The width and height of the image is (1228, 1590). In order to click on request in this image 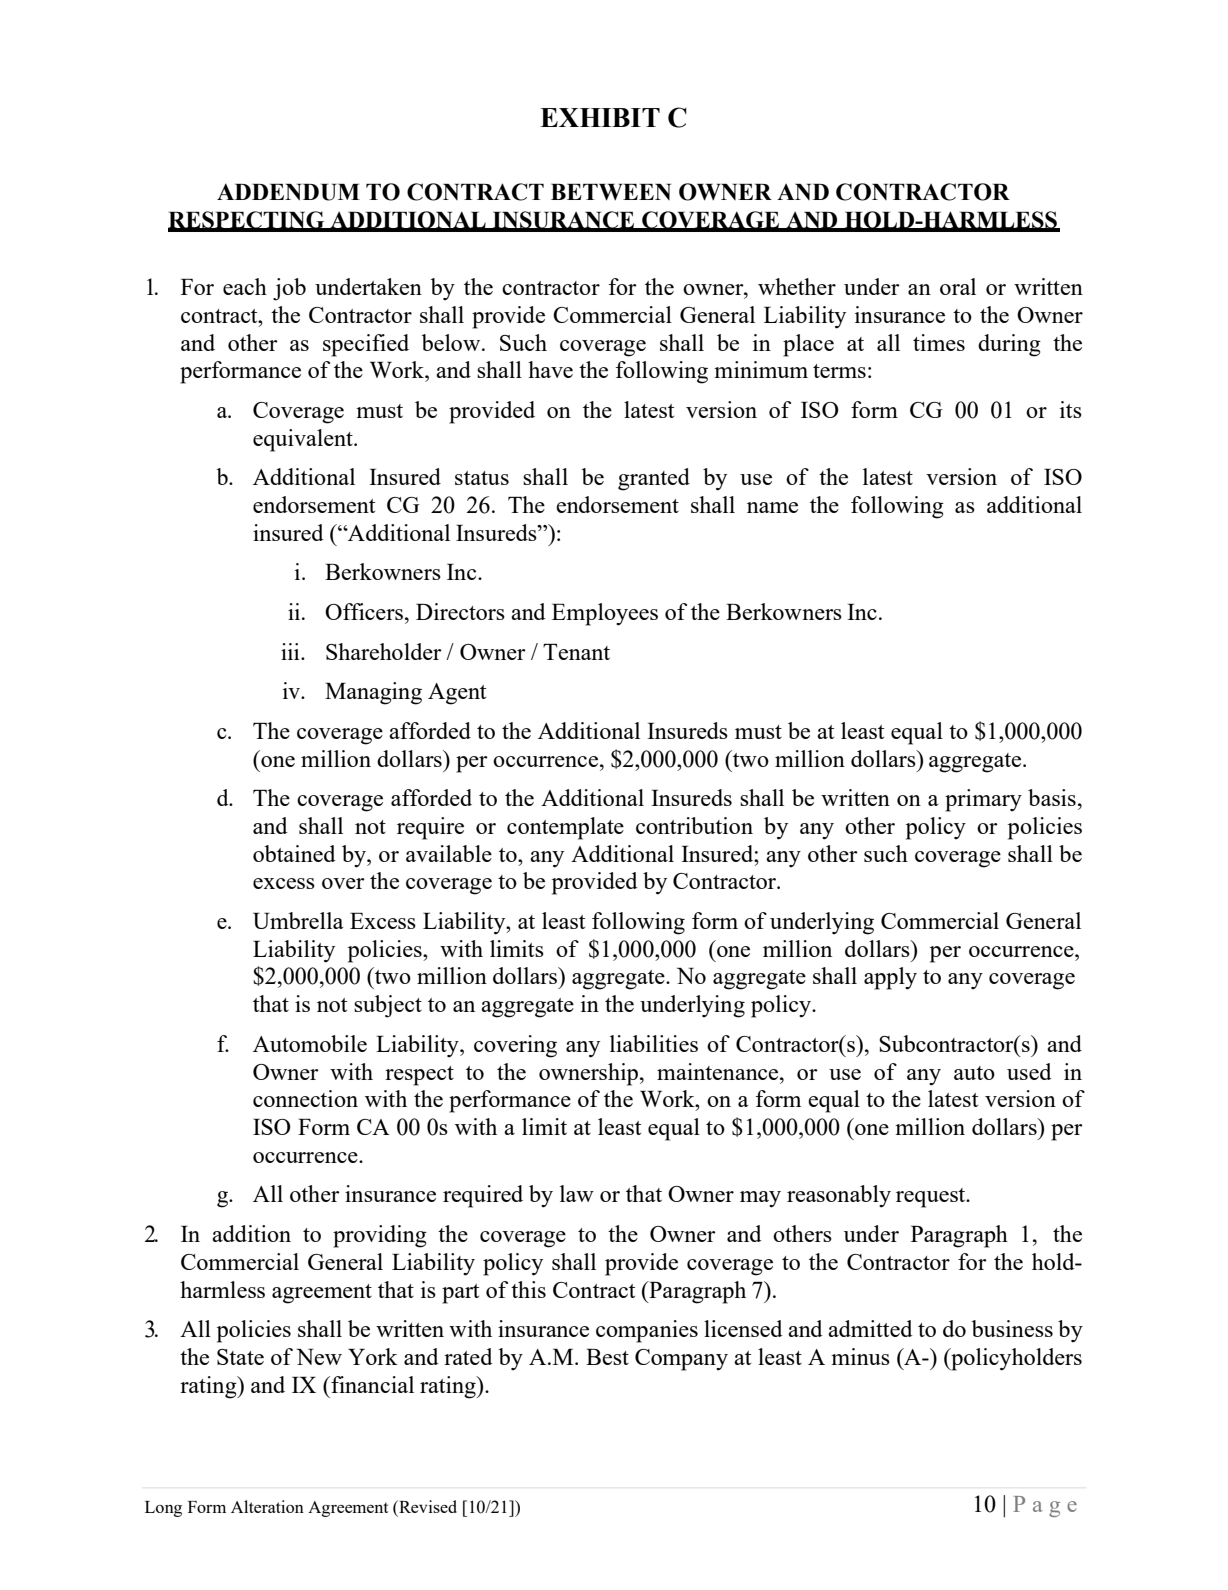, I will do `click(932, 1198)`.
